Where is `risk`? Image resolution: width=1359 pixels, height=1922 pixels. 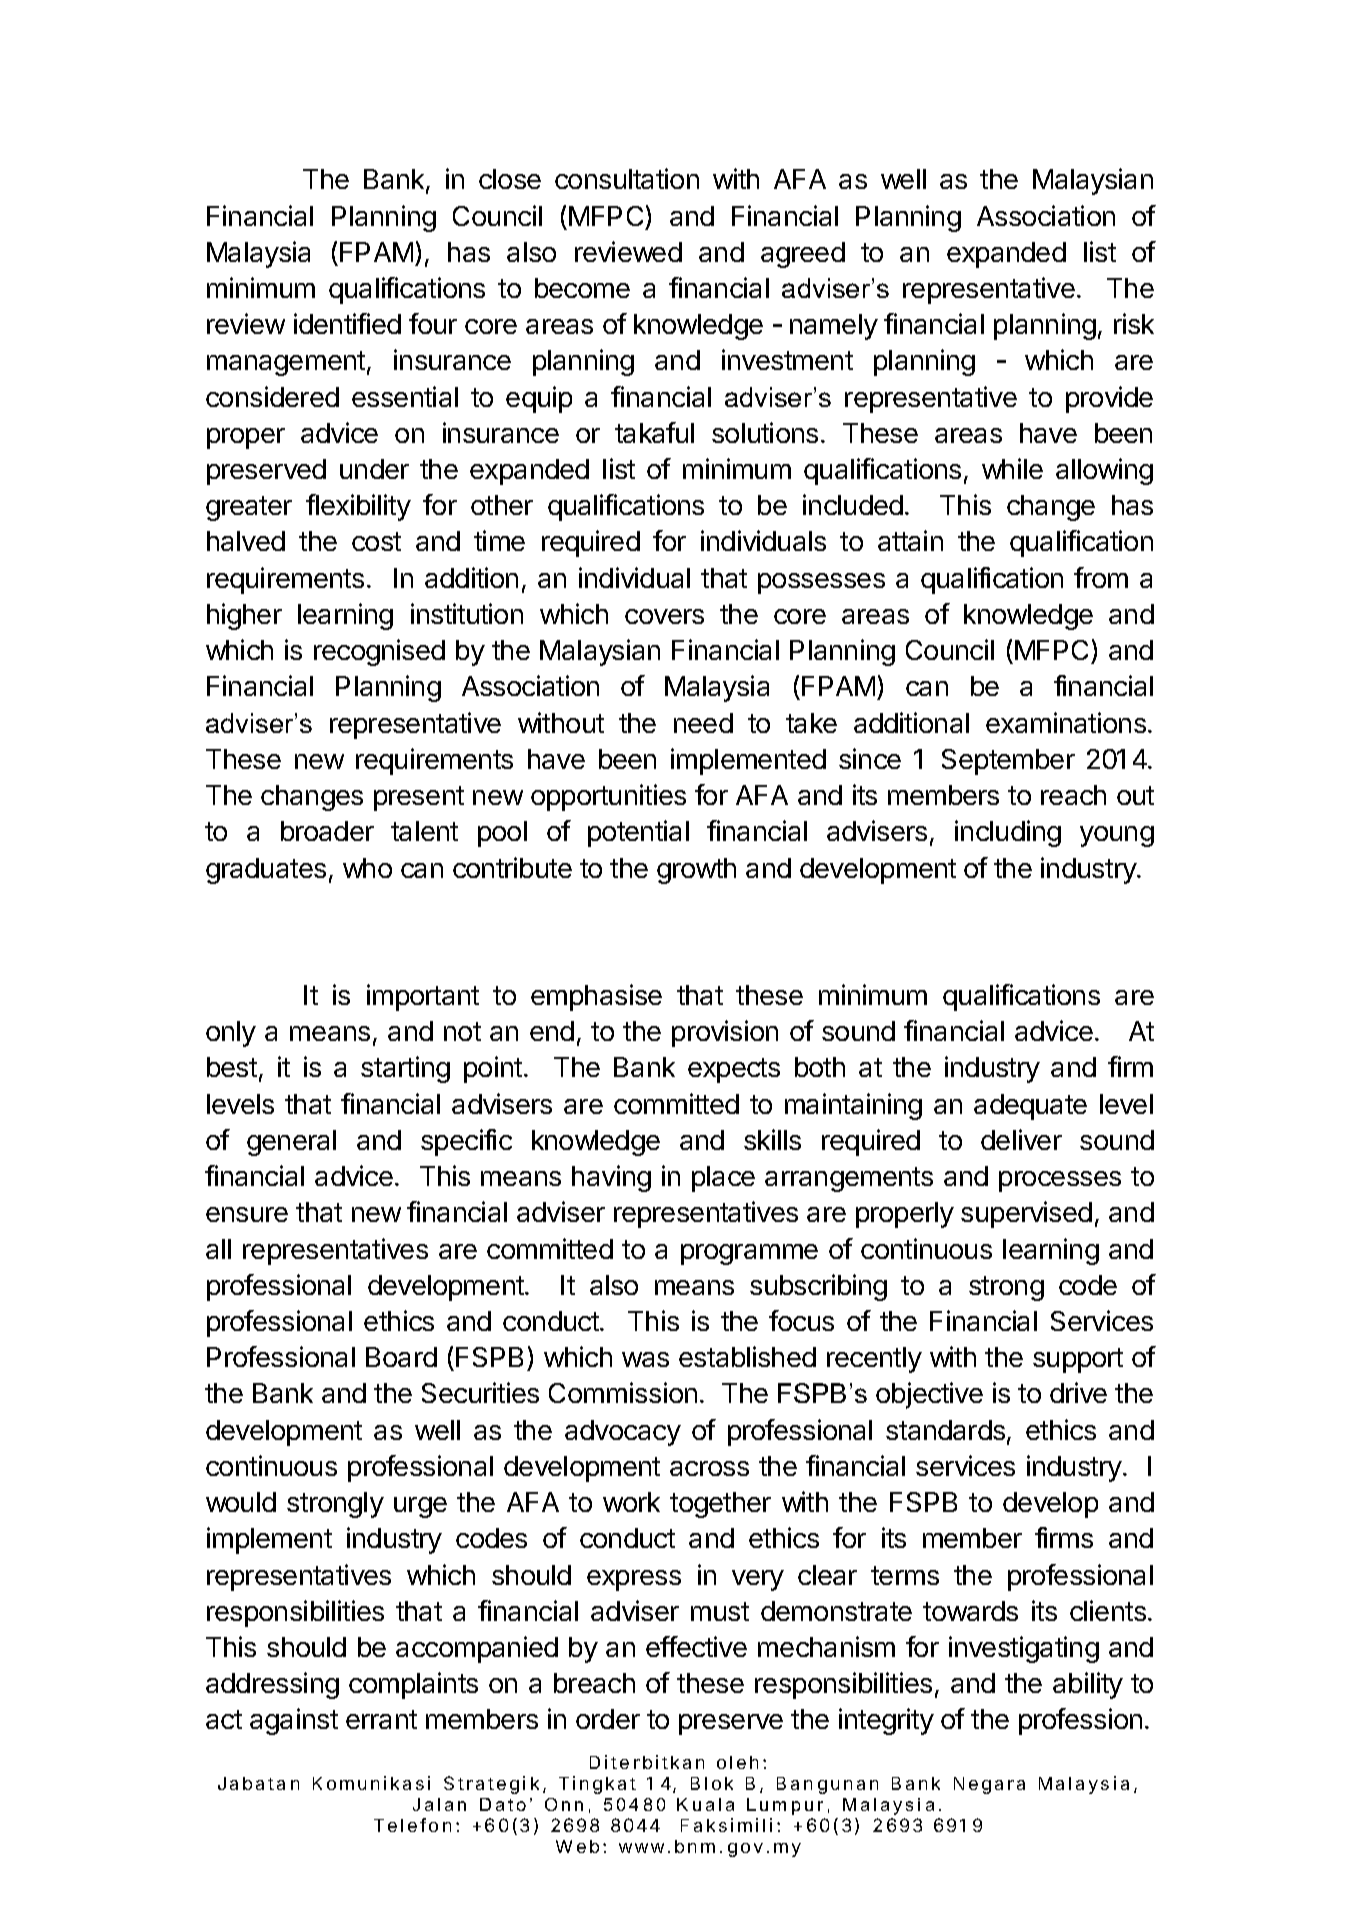
risk is located at coordinates (1134, 323).
